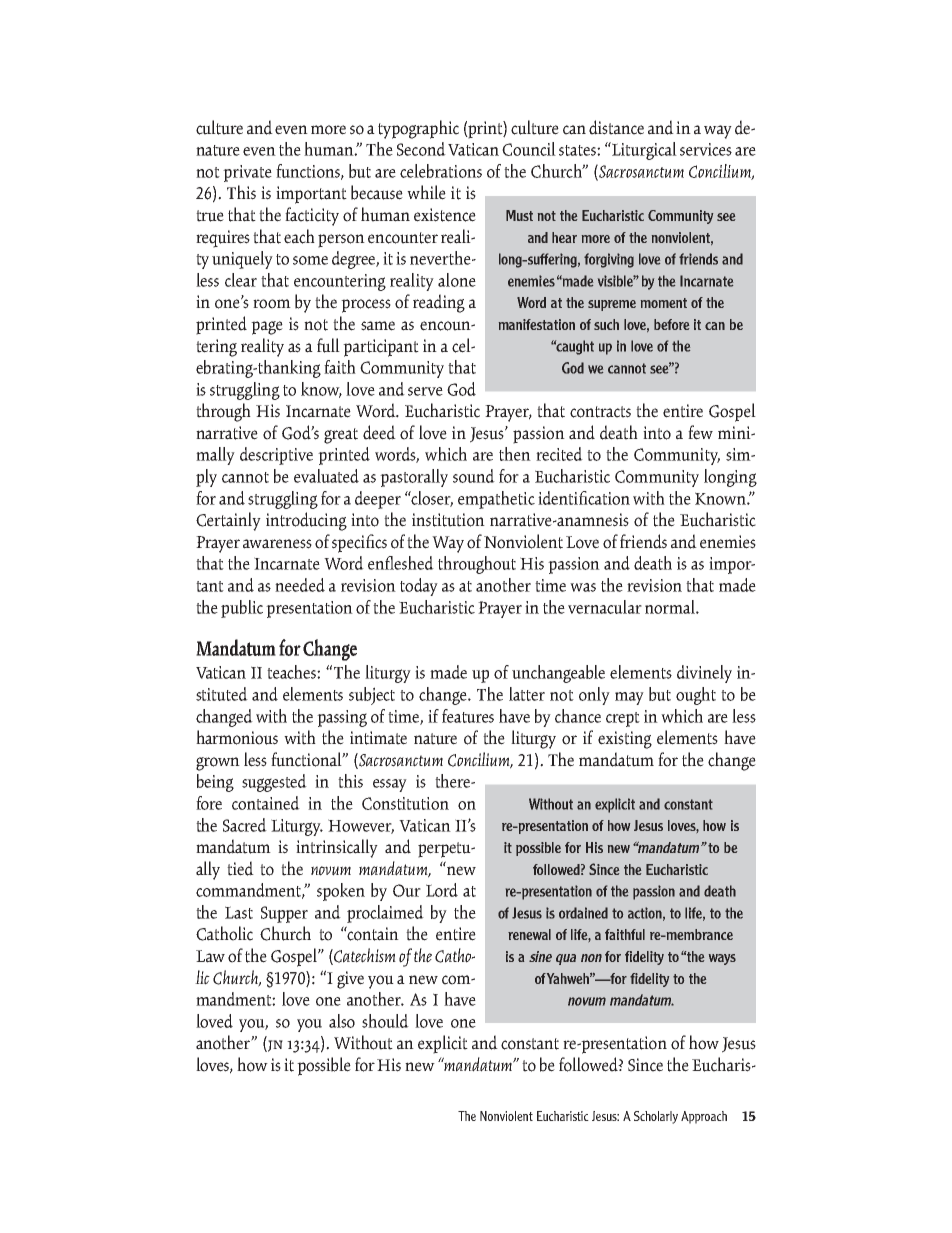  I want to click on serve, so click(425, 391).
